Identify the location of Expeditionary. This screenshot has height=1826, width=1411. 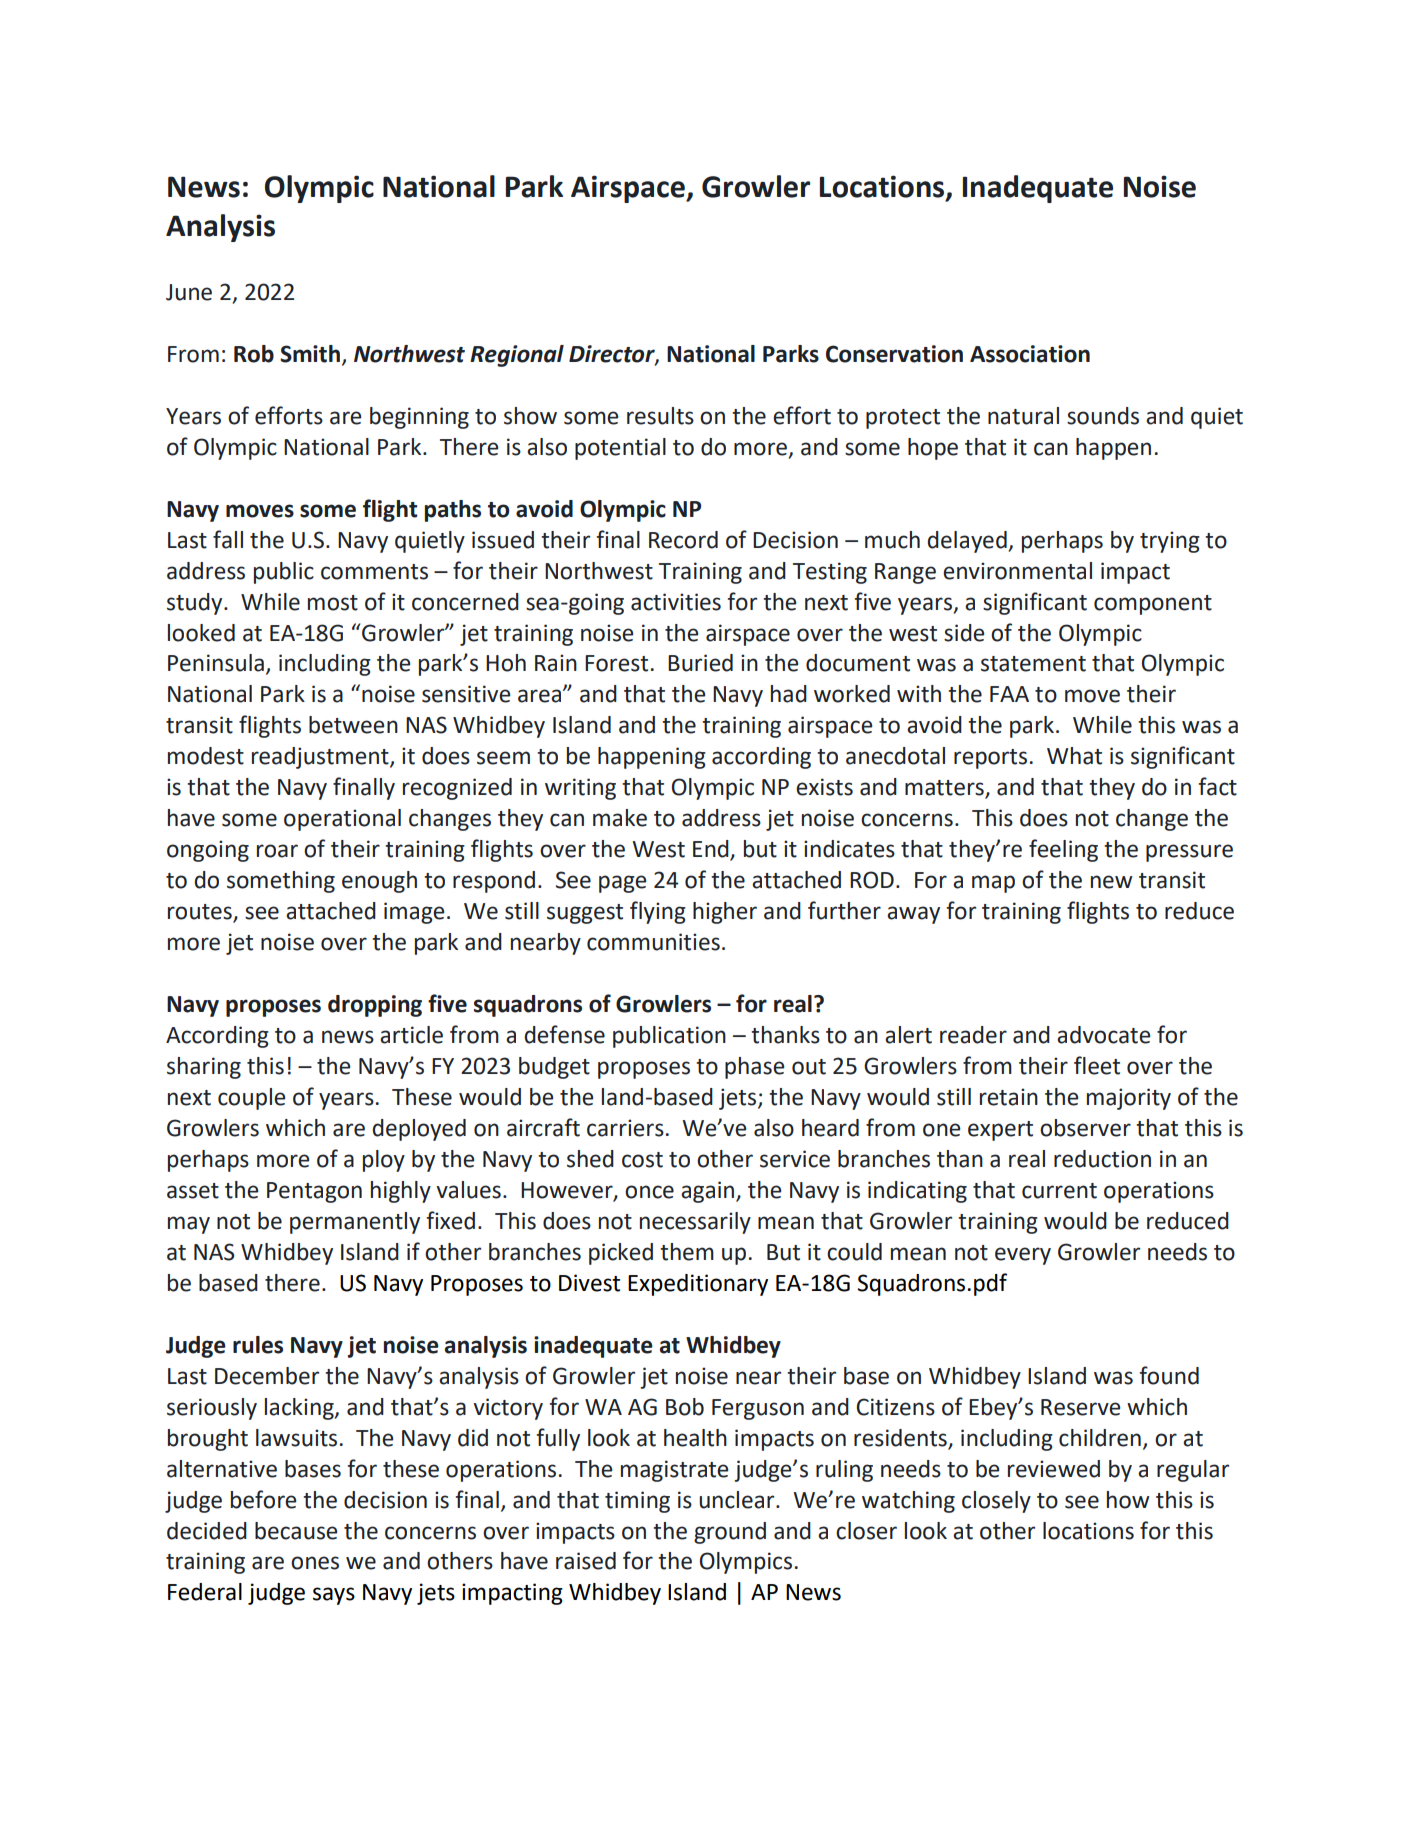
(698, 1285).
